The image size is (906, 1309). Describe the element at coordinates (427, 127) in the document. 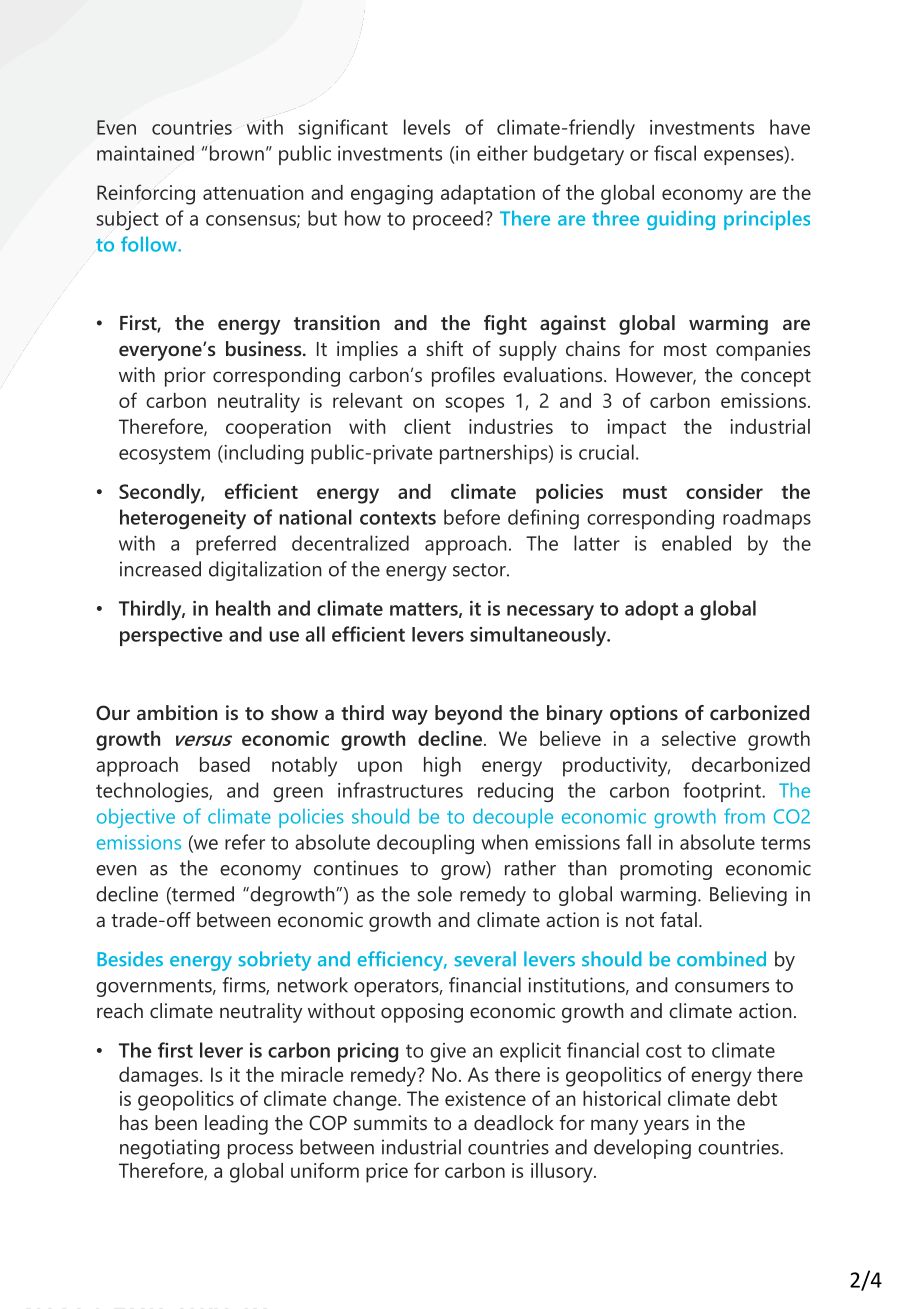

I see `levels` at that location.
